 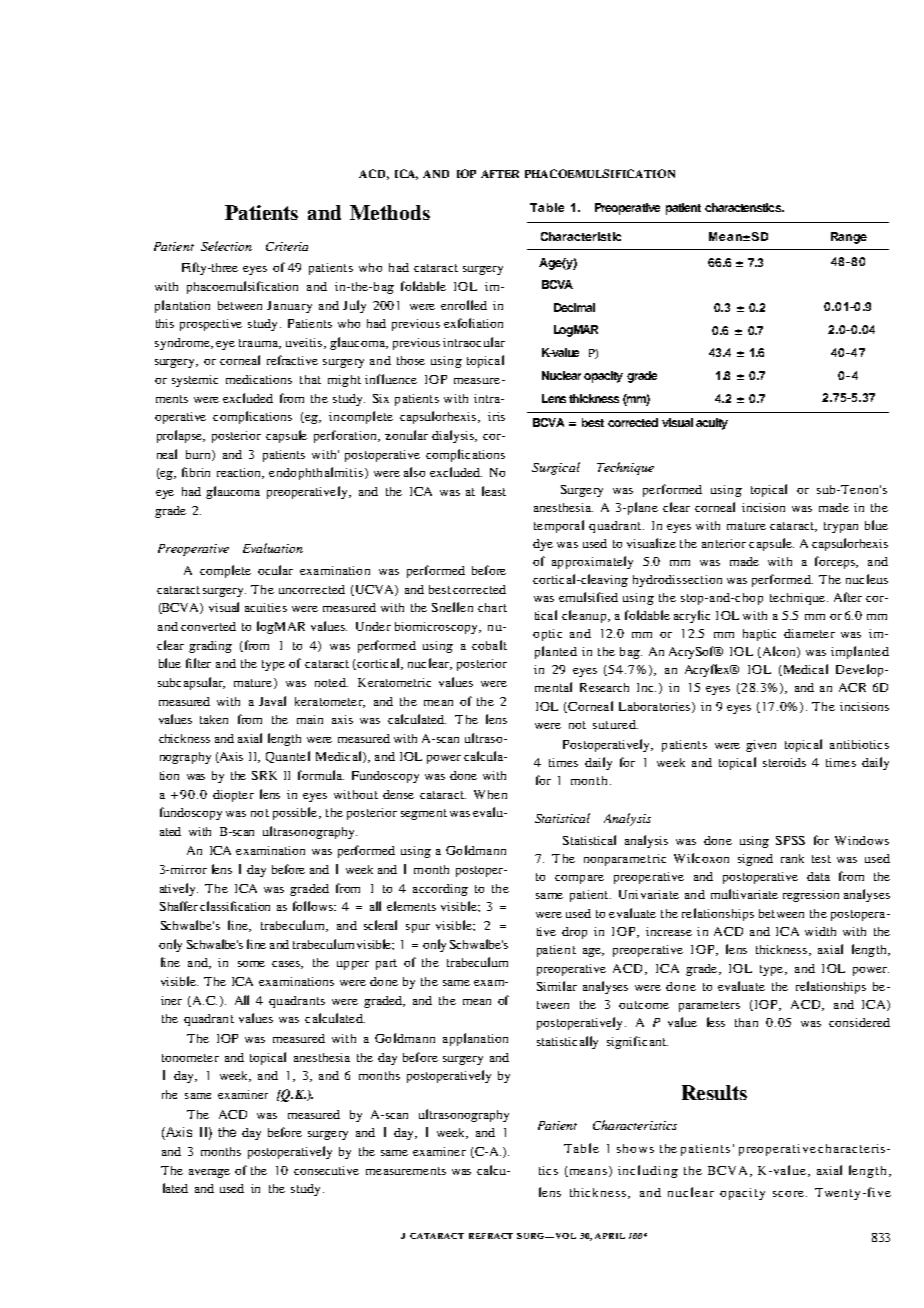 I want to click on average, so click(x=209, y=1173).
